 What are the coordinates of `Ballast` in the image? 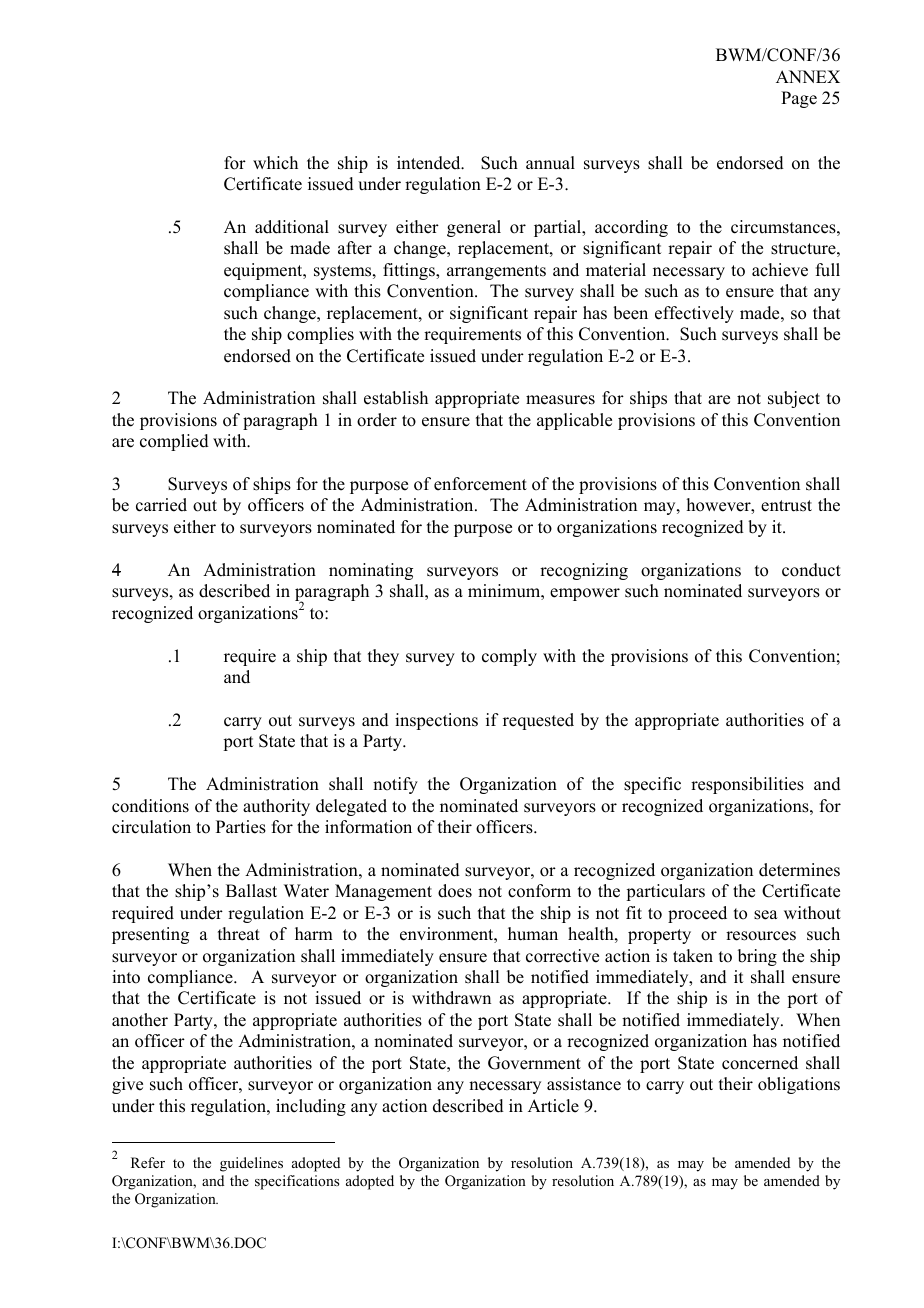 It's located at (251, 891).
